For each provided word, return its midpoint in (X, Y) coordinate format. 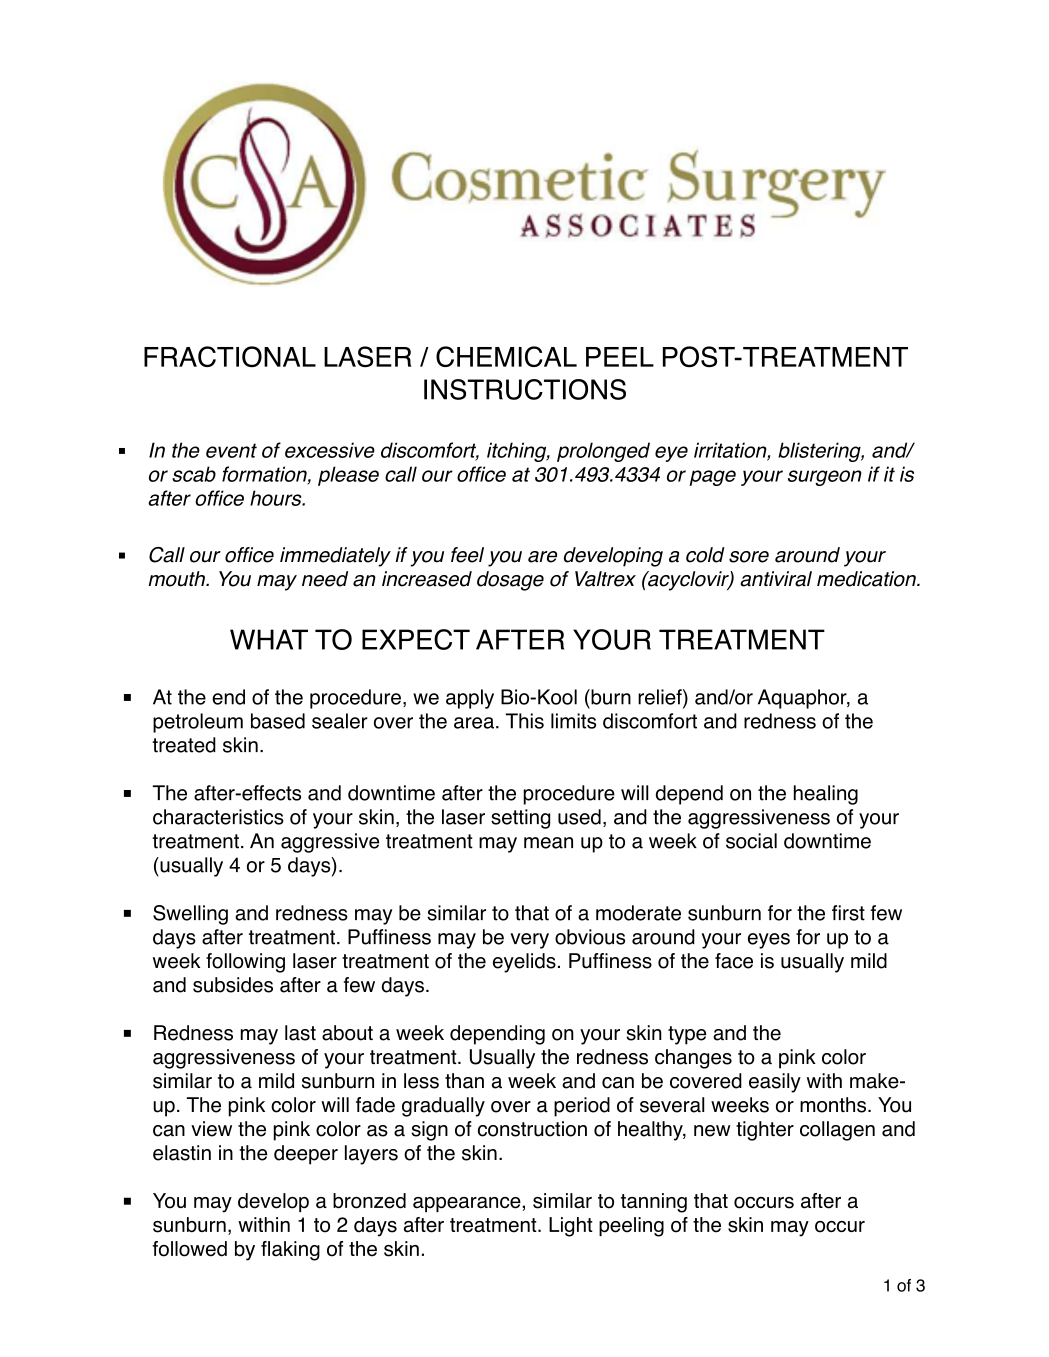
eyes (769, 941)
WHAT (269, 639)
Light (571, 1227)
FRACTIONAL (230, 356)
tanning (654, 1203)
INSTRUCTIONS (525, 389)
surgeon (825, 478)
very (529, 941)
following (245, 963)
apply (470, 699)
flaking (290, 1251)
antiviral (776, 579)
